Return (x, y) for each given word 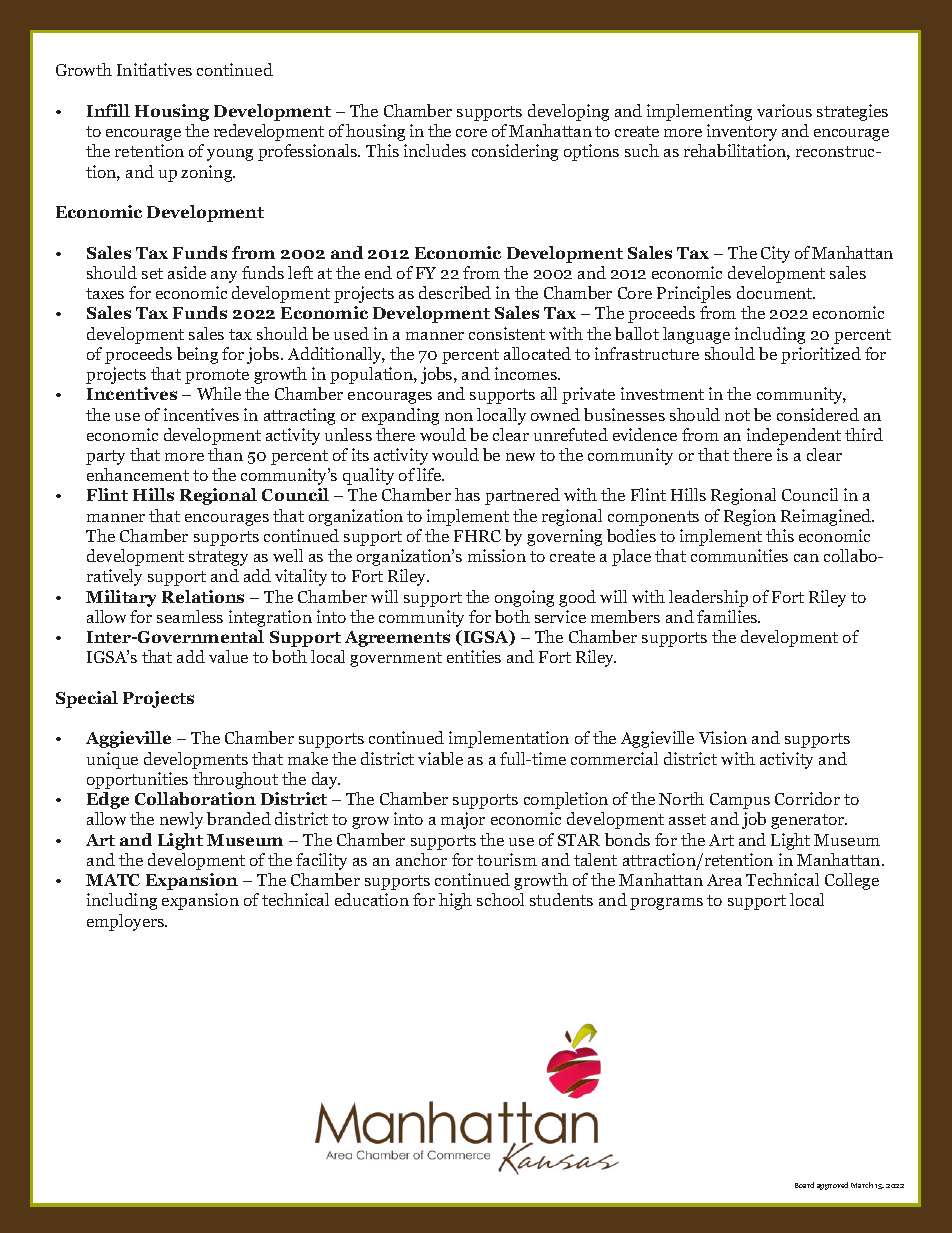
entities (474, 656)
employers (127, 922)
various (784, 110)
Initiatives (154, 69)
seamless (190, 616)
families (728, 616)
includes (435, 150)
